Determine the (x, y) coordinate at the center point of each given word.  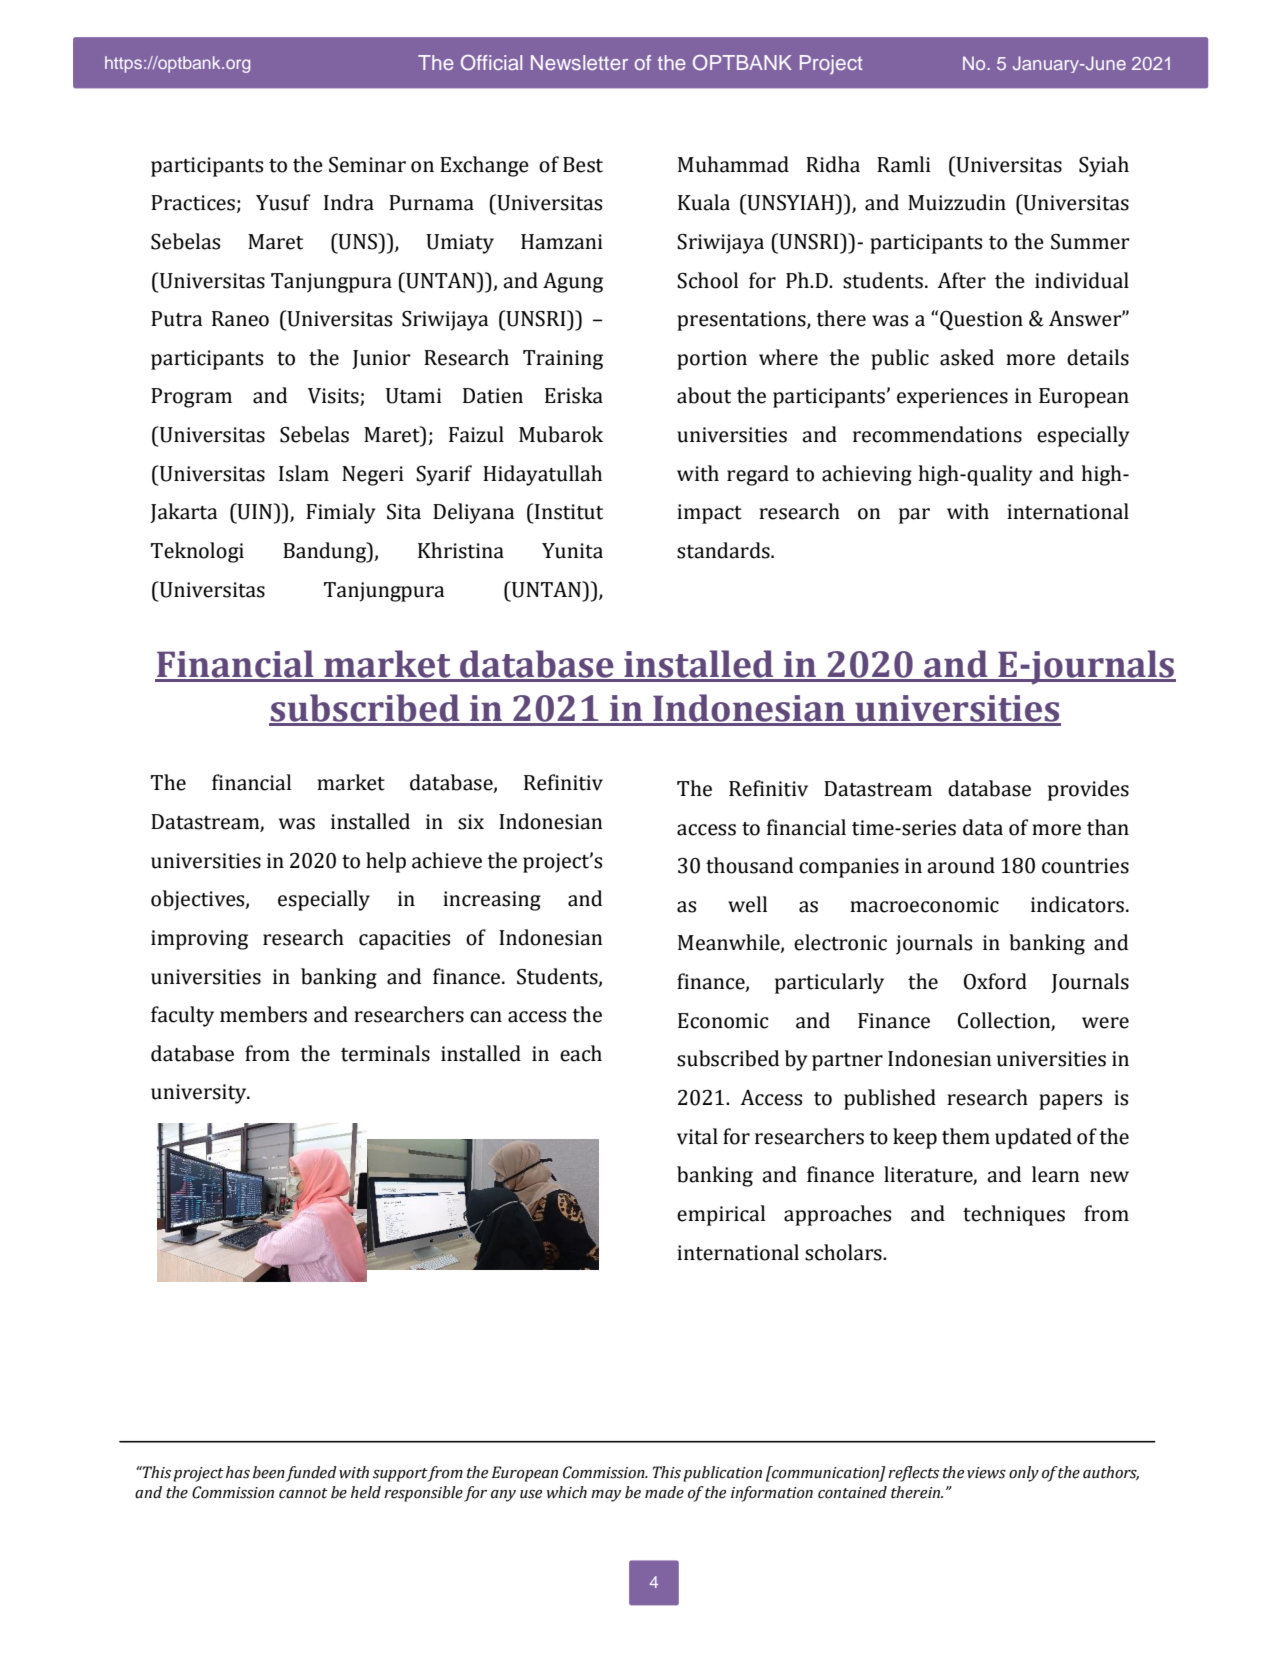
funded (311, 1474)
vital (697, 1136)
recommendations (937, 434)
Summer (1090, 242)
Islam (304, 473)
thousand (749, 865)
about (704, 395)
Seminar (367, 165)
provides (1088, 790)
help (386, 862)
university (200, 1094)
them (966, 1136)
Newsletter (579, 62)
